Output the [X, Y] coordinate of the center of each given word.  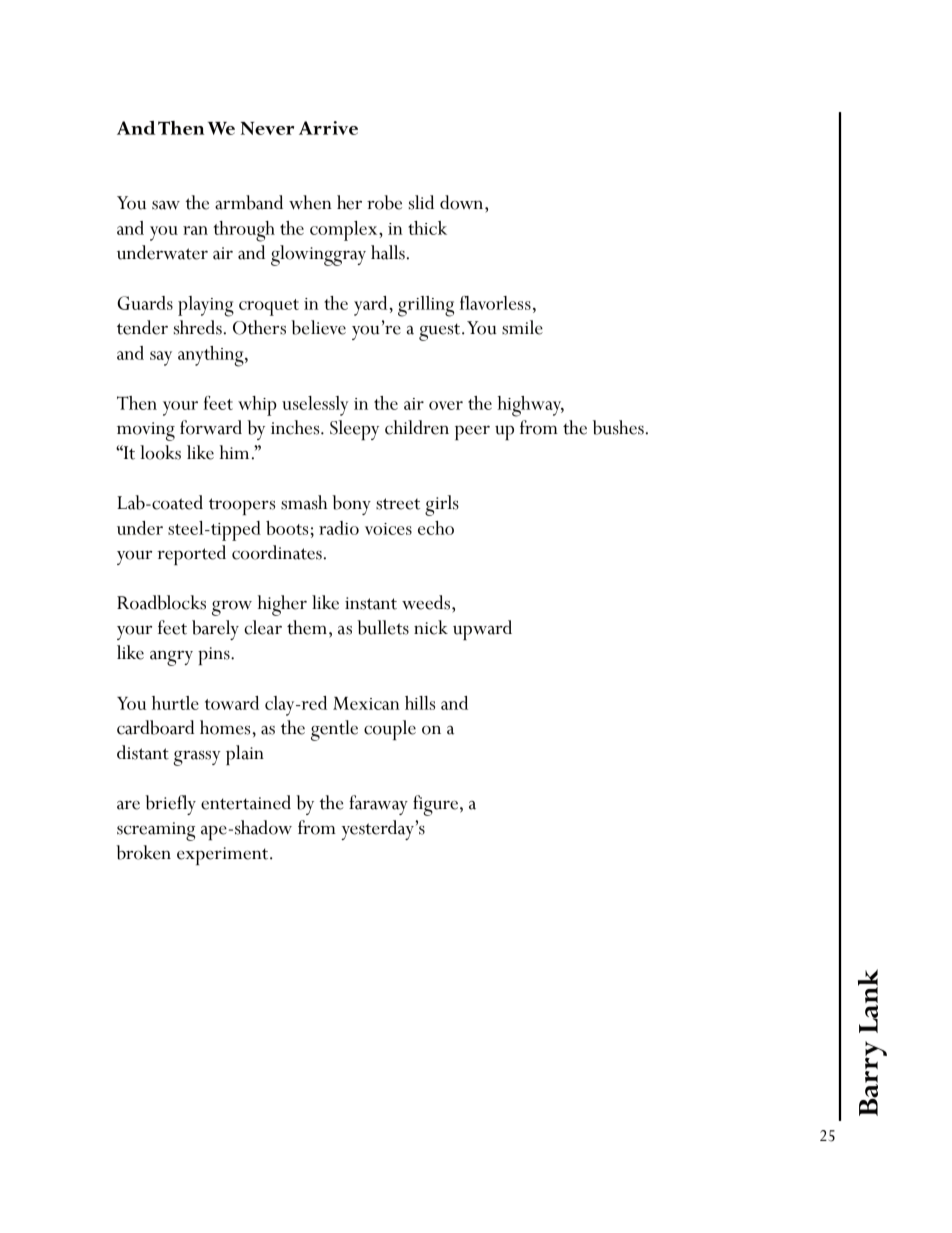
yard [370, 306]
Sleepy [354, 430]
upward [482, 630]
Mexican [366, 703]
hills [420, 703]
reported [191, 555]
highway [530, 406]
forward [211, 427]
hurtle [175, 703]
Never [267, 128]
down [463, 202]
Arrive [328, 128]
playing [206, 306]
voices [388, 529]
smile [522, 327]
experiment [224, 856]
